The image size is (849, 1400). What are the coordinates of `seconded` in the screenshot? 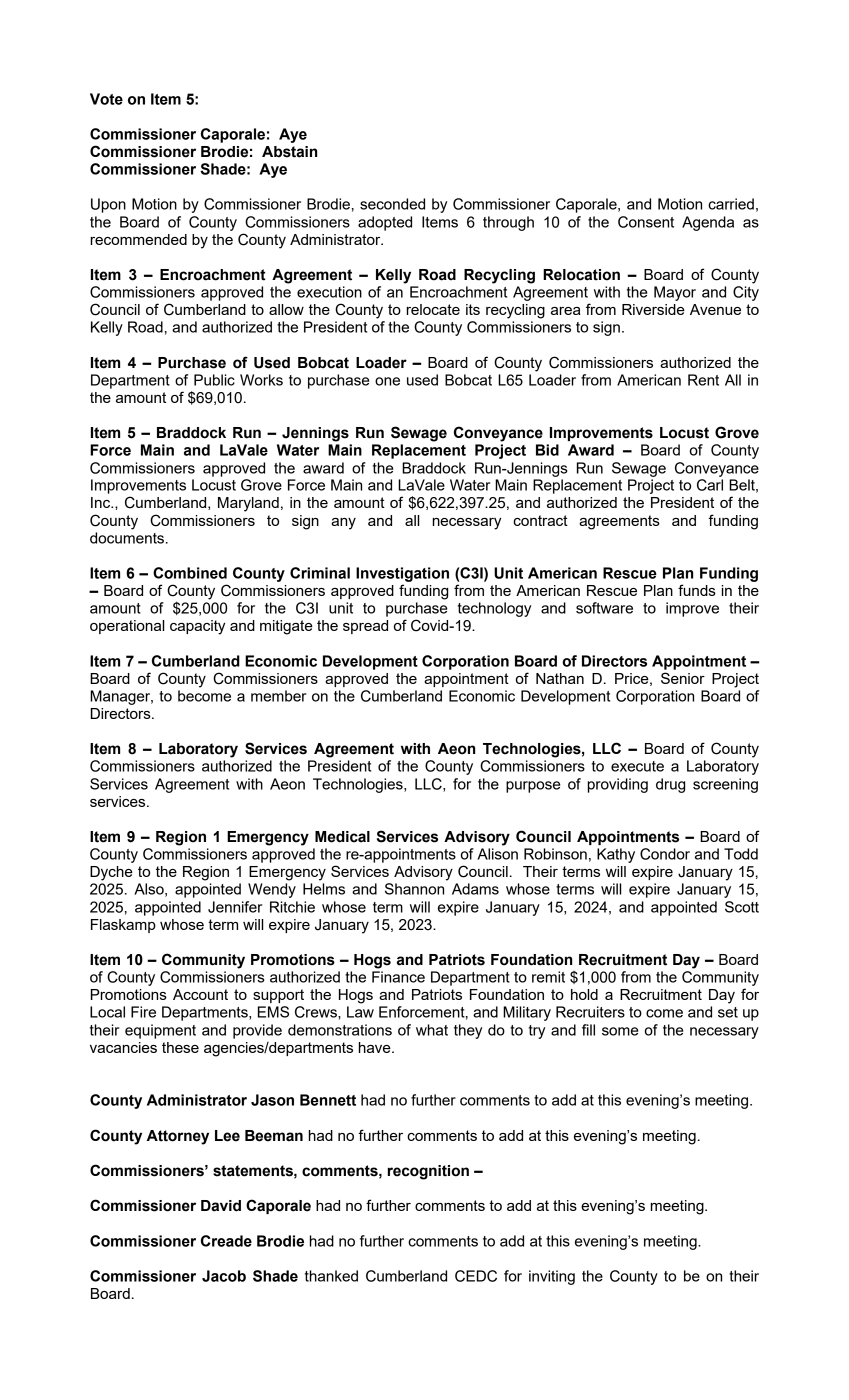 It's located at (392, 204).
